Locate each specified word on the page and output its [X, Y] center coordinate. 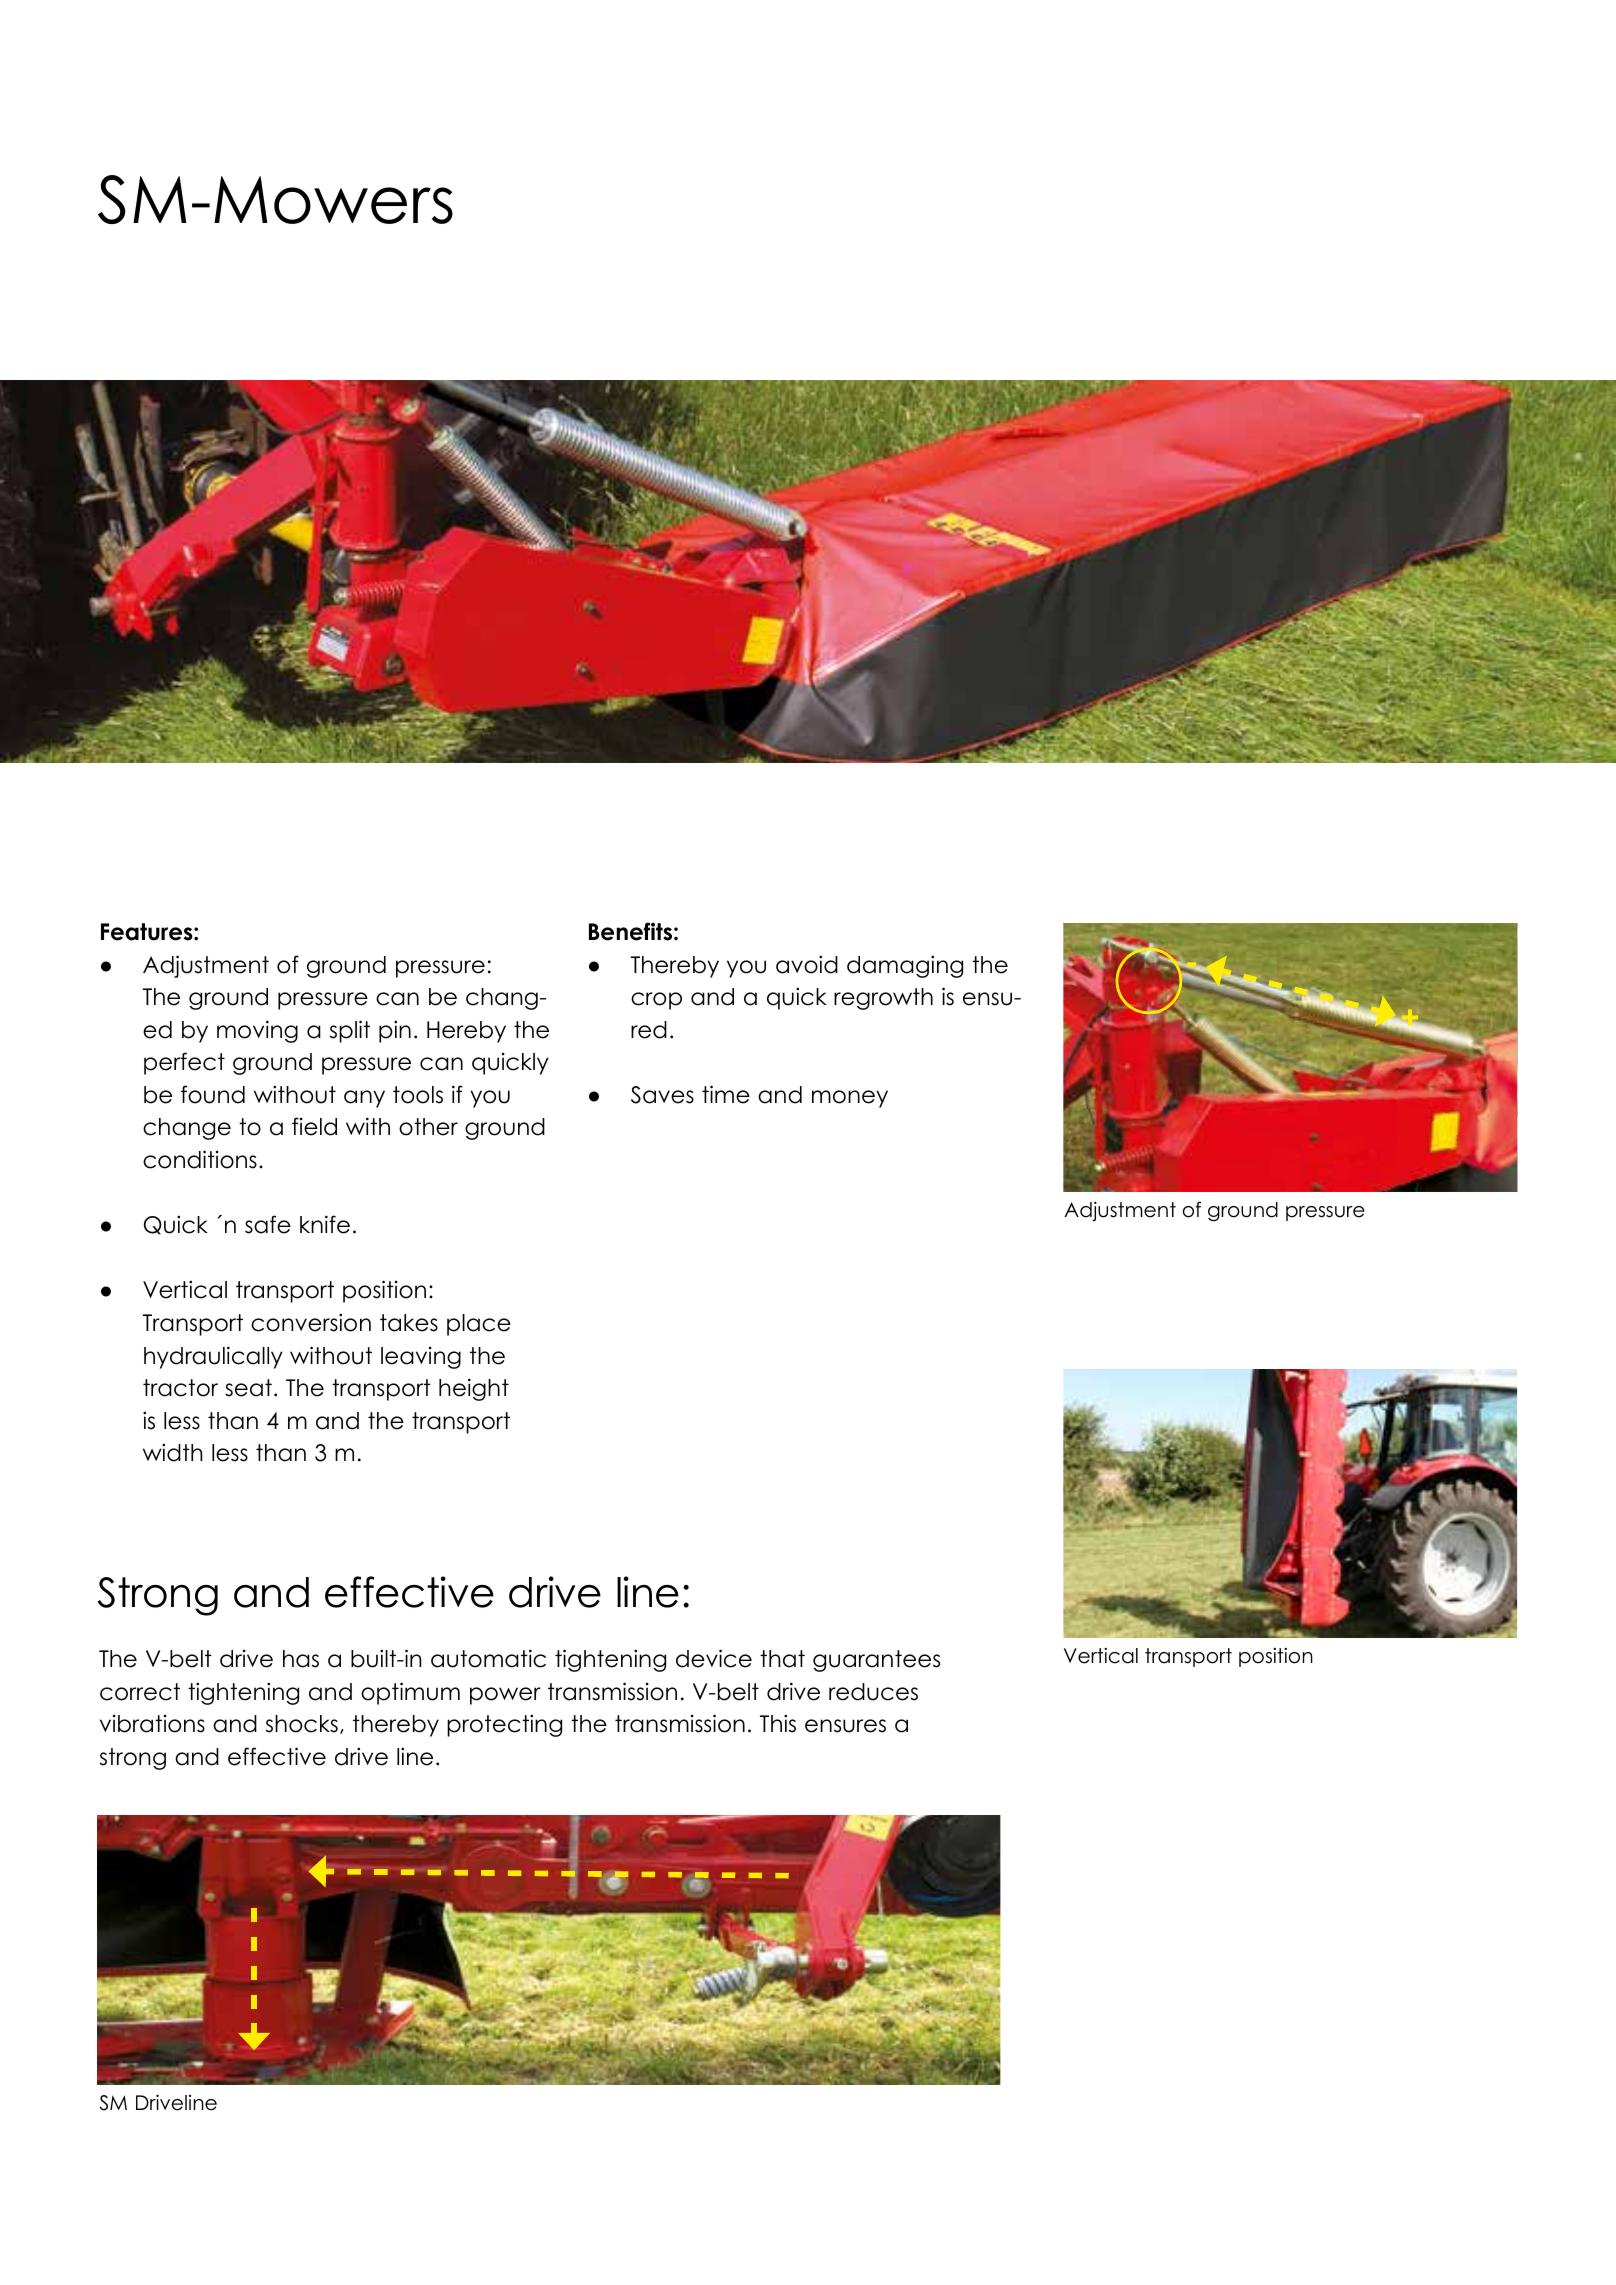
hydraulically [213, 1357]
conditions [200, 1159]
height [474, 1389]
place [479, 1325]
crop [656, 1001]
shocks [302, 1724]
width [173, 1452]
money [850, 1099]
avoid [807, 964]
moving [257, 1031]
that [782, 1659]
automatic [488, 1658]
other [428, 1127]
